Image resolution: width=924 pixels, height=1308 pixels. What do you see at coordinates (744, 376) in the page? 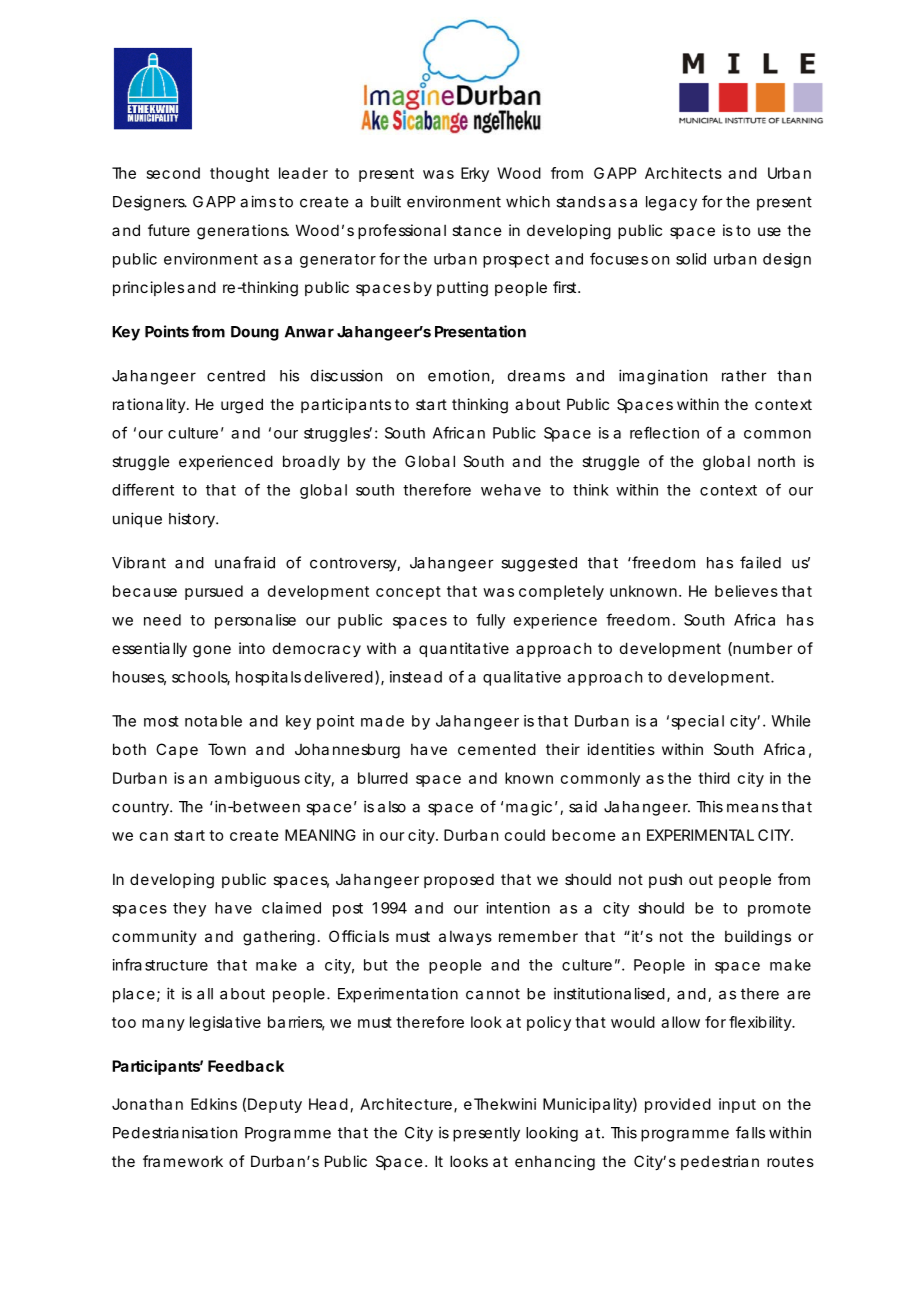
I see `rather` at bounding box center [744, 376].
